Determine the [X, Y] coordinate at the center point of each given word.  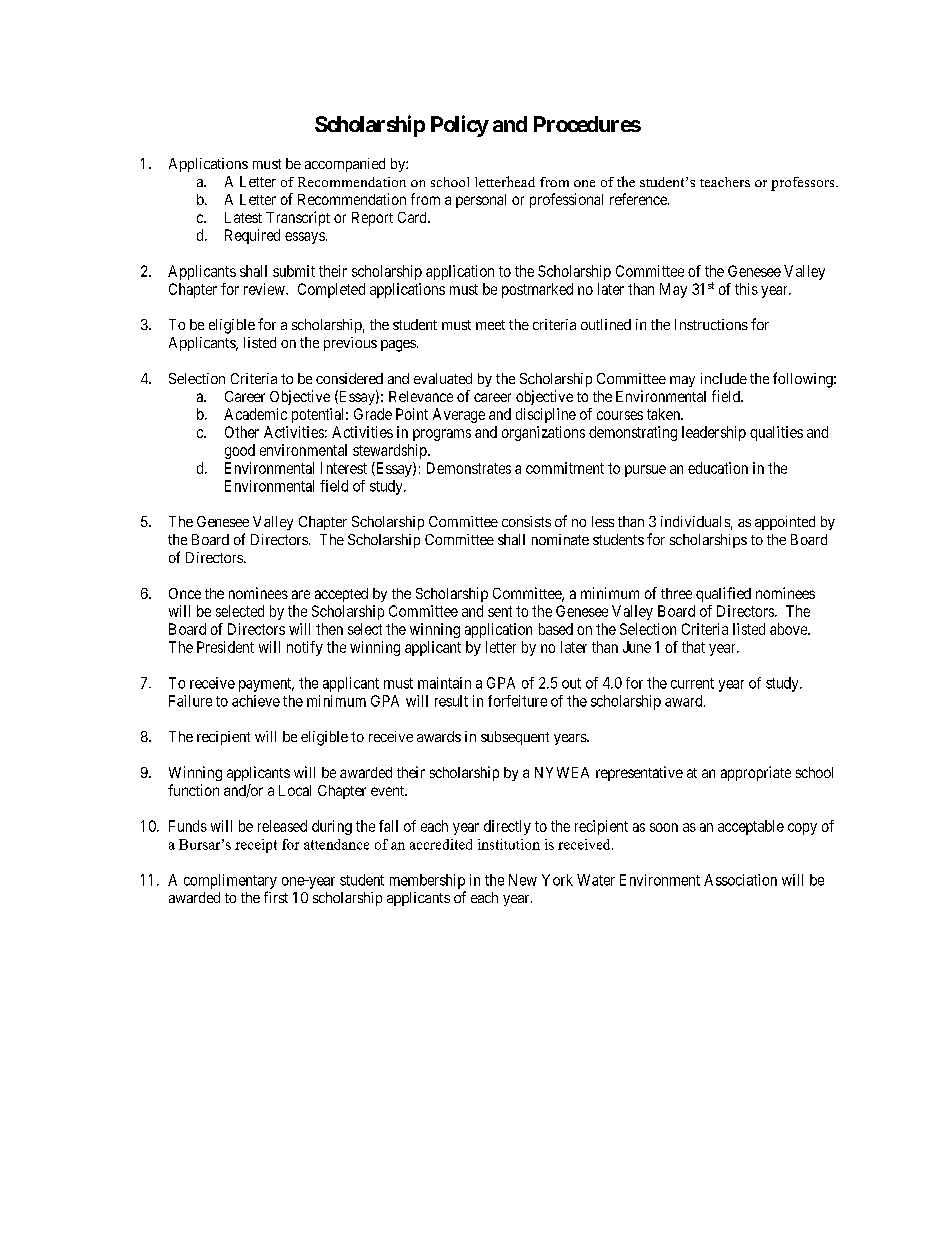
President [225, 647]
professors [804, 184]
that [693, 647]
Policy [460, 126]
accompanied [345, 165]
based [556, 629]
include [724, 378]
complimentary [230, 881]
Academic [255, 414]
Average [459, 415]
